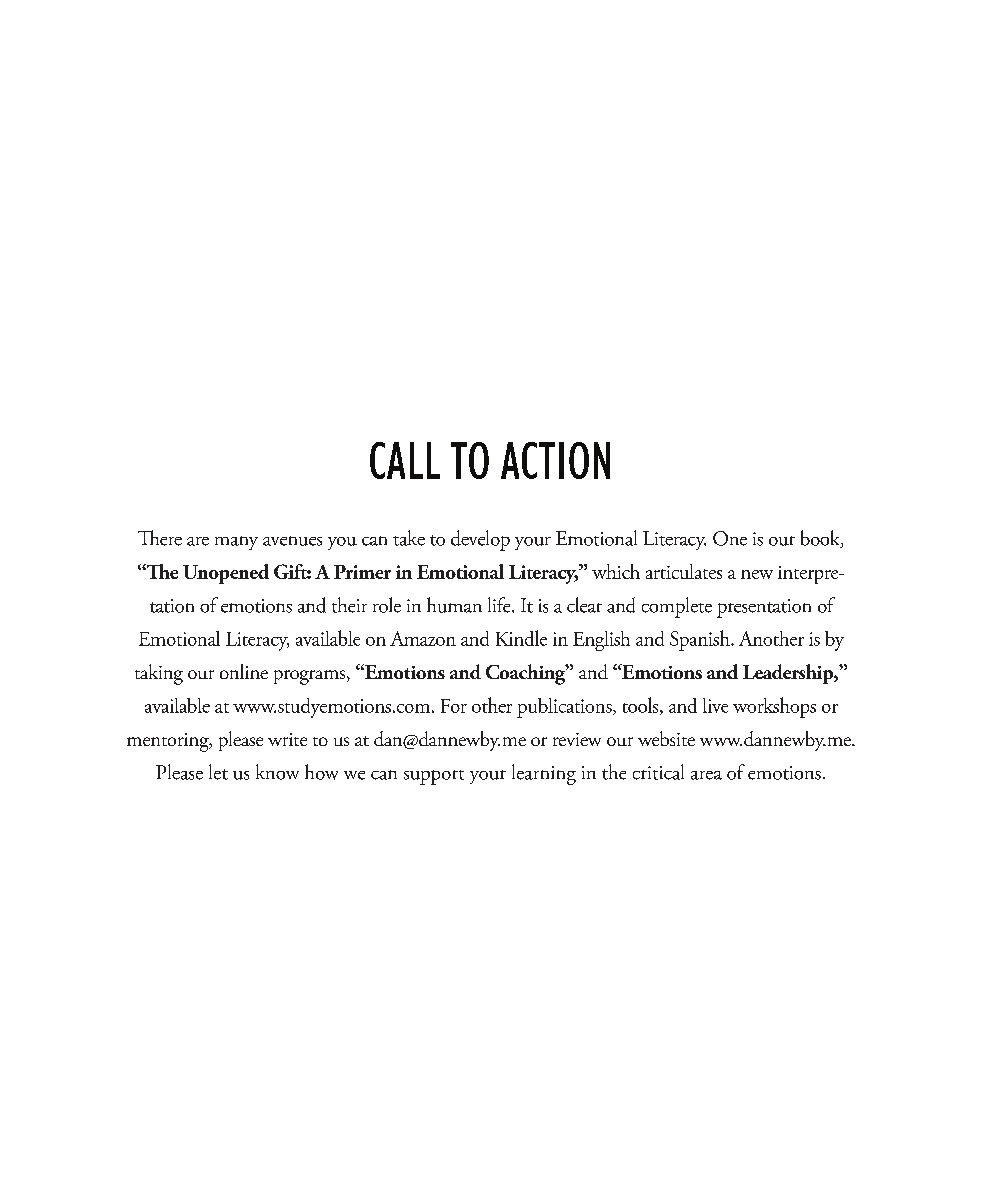 Image resolution: width=982 pixels, height=1204 pixels. I want to click on know, so click(277, 772).
